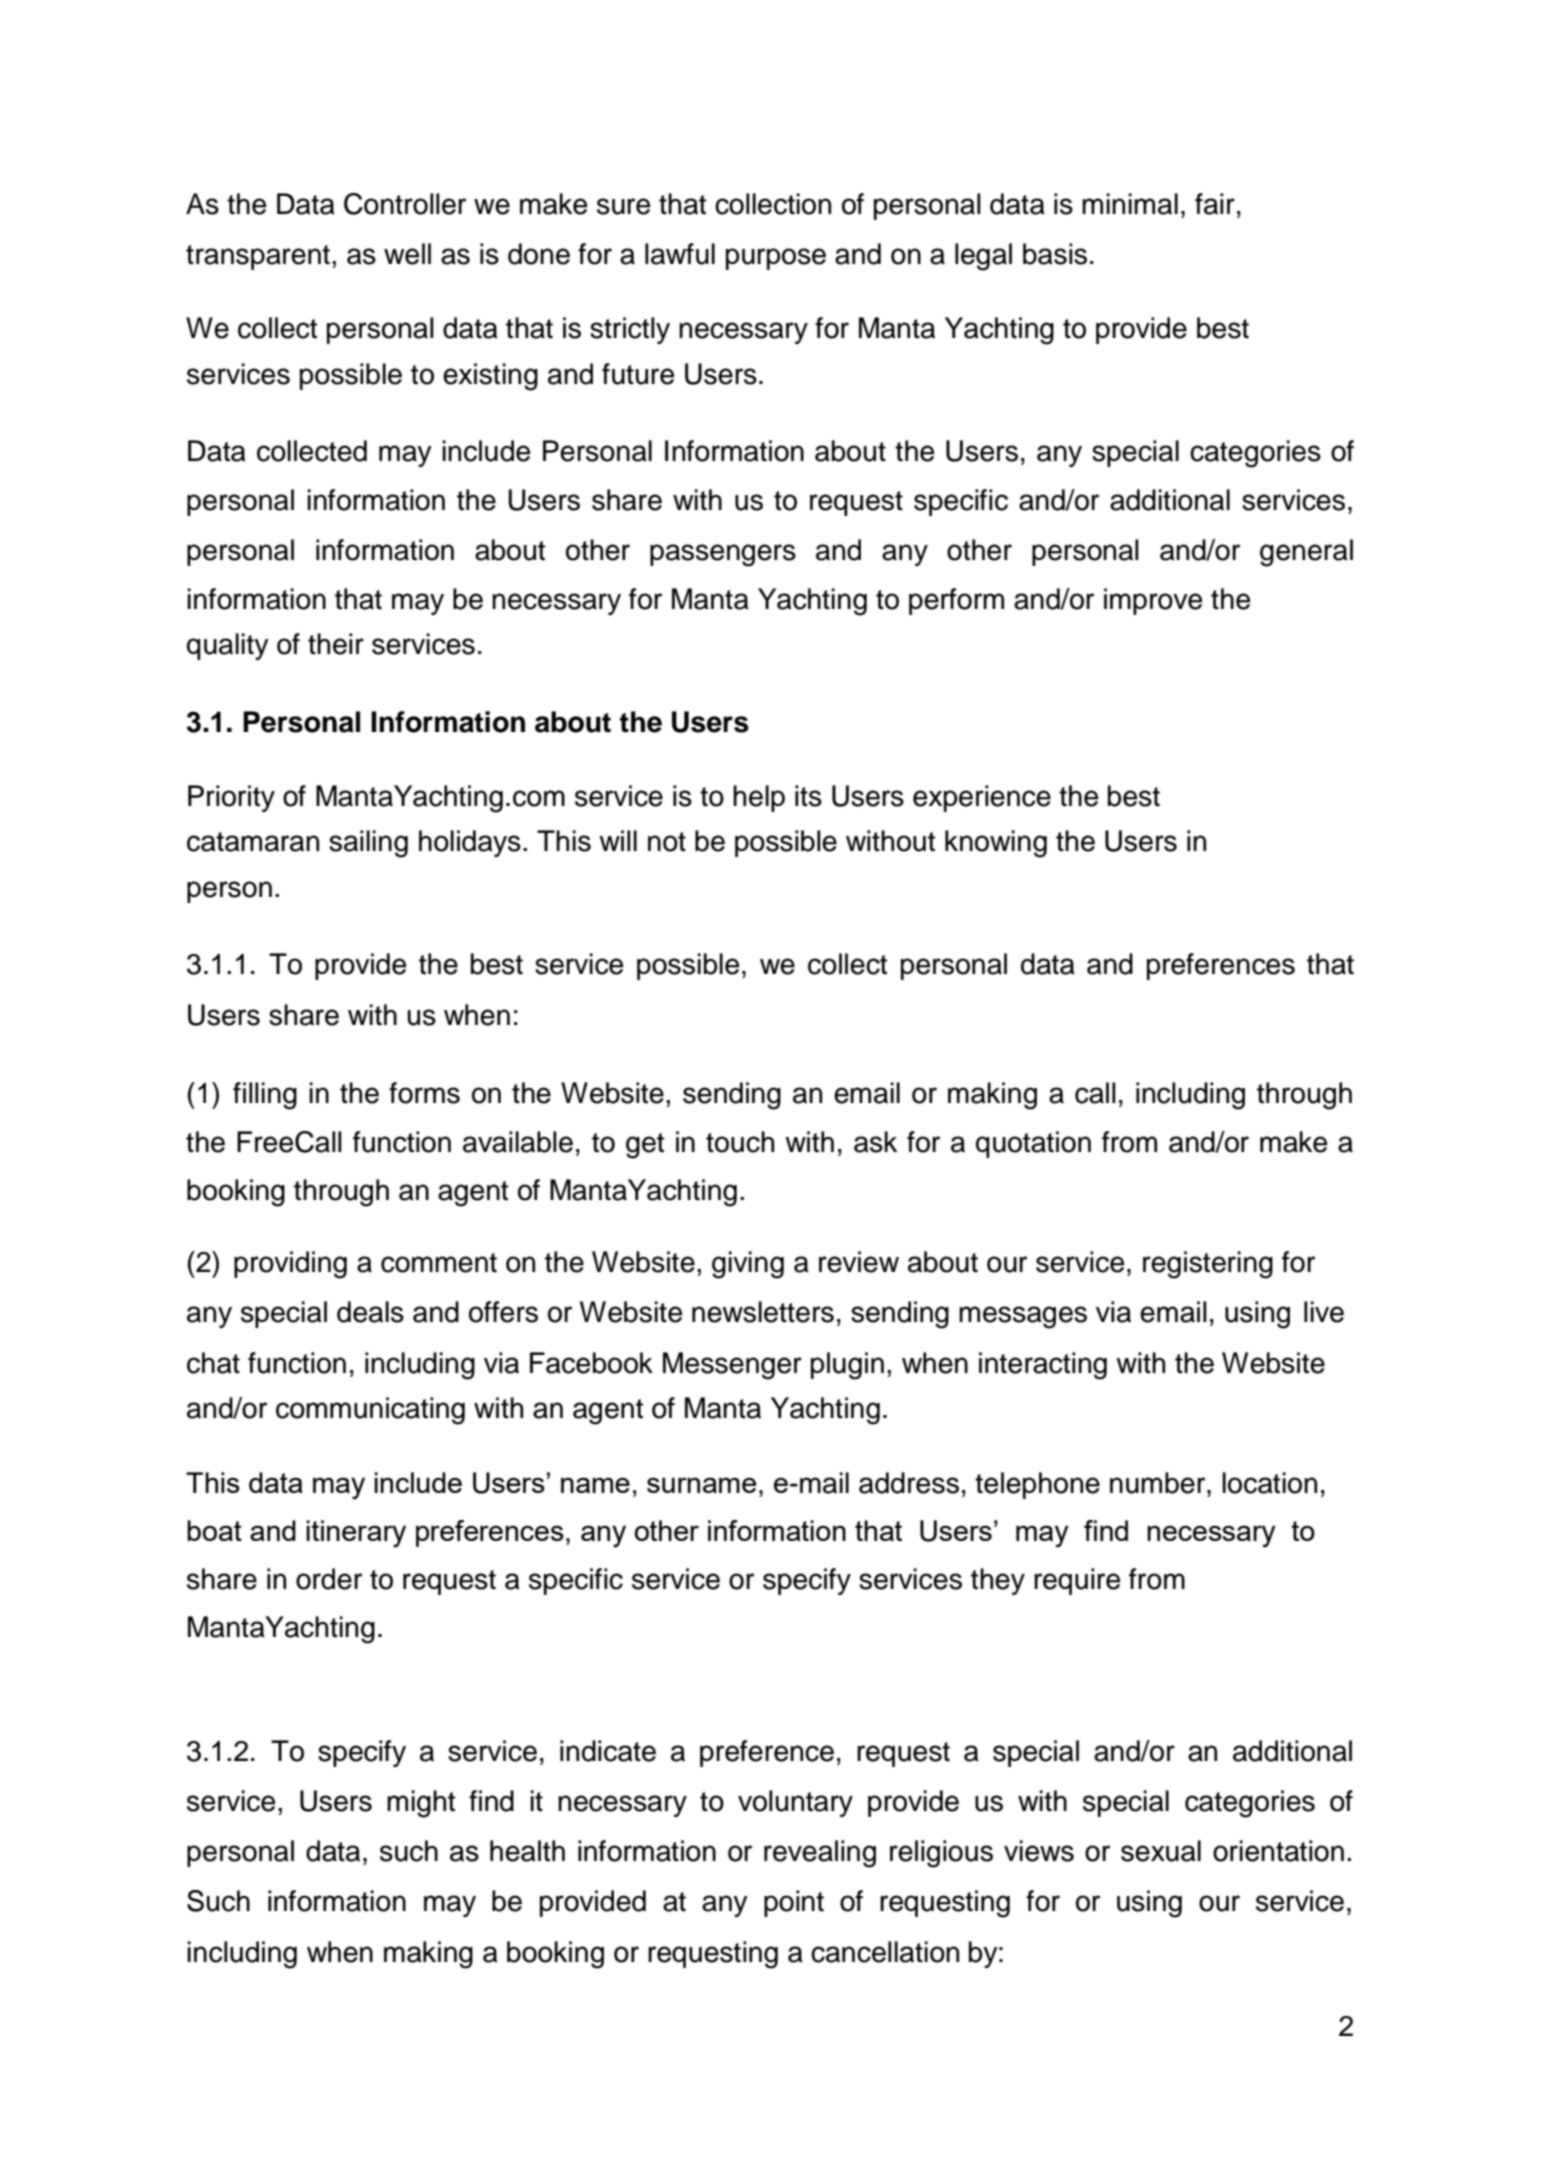 This document has height=2181, width=1542. What do you see at coordinates (421, 1804) in the document?
I see `might` at bounding box center [421, 1804].
